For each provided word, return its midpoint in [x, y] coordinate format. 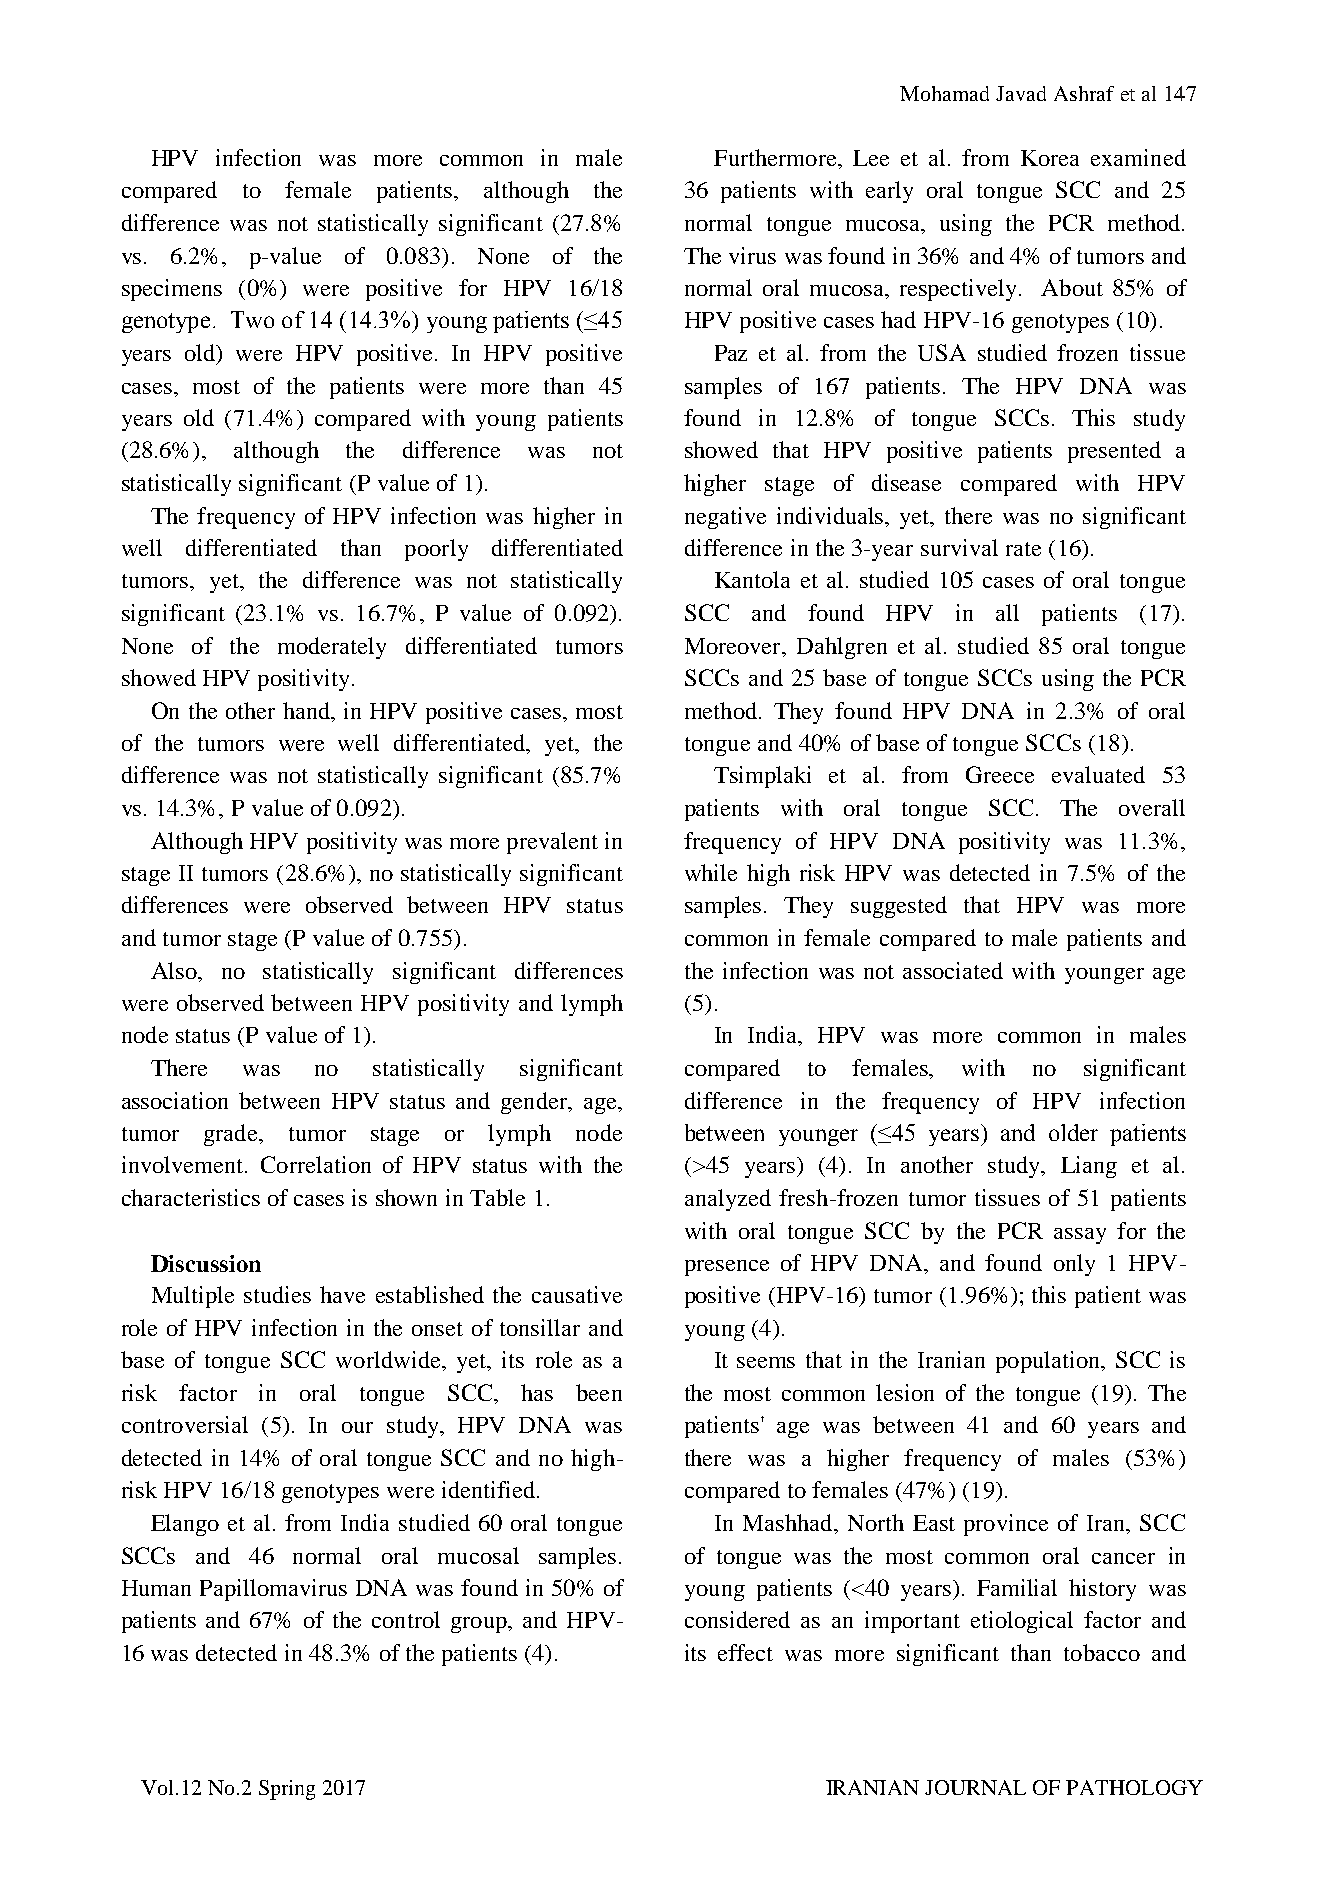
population [1049, 1362]
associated [953, 970]
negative [725, 518]
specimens [172, 290]
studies [277, 1294]
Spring [287, 1790]
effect [745, 1652]
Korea [1050, 158]
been [599, 1392]
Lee [871, 158]
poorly [436, 550]
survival [959, 547]
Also [175, 970]
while [711, 872]
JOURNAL [975, 1787]
